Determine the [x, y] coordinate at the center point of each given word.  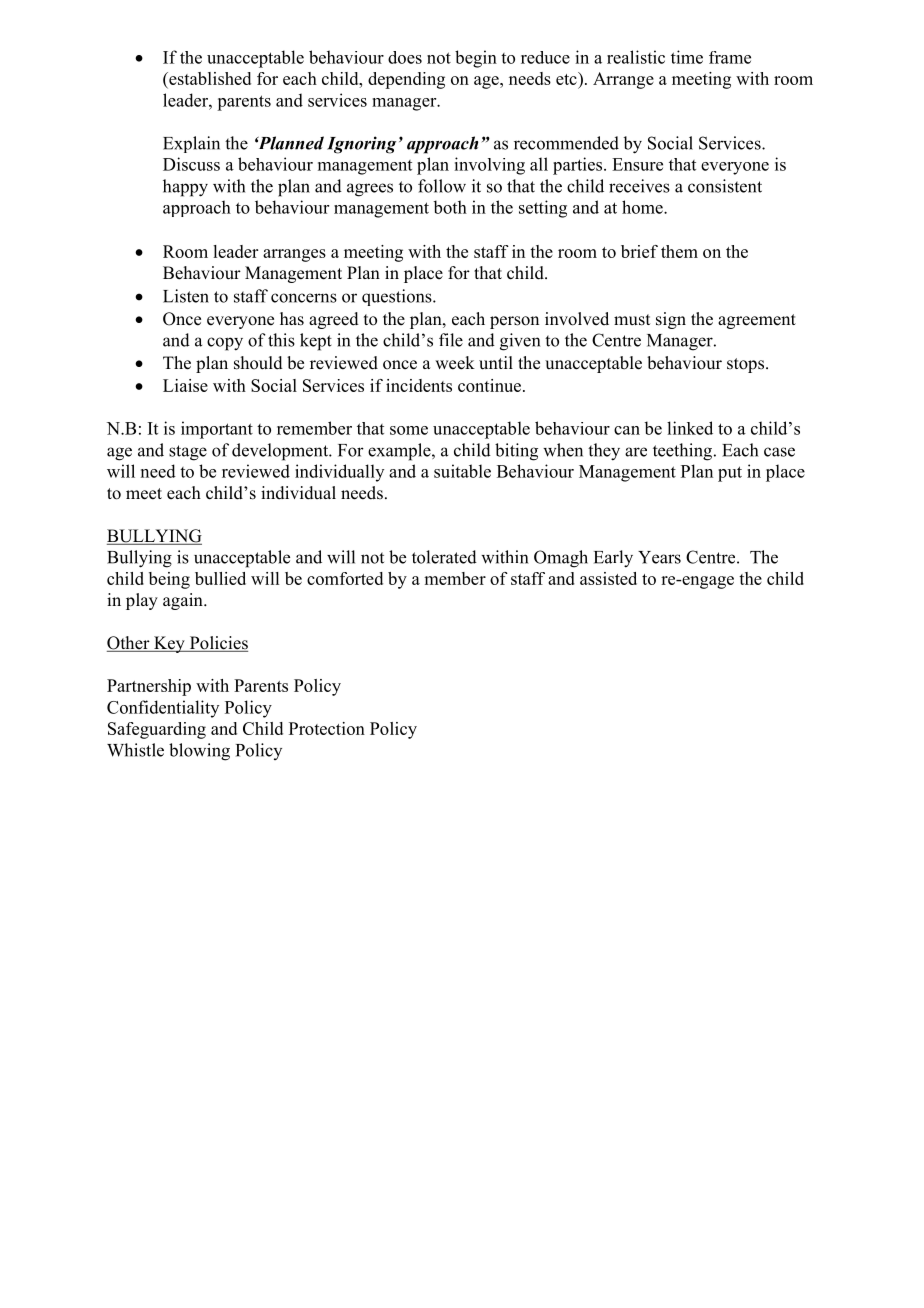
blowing [199, 752]
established [209, 80]
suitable [462, 471]
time [687, 57]
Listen [186, 296]
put [730, 474]
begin [476, 59]
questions [398, 297]
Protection [327, 728]
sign [671, 320]
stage [188, 453]
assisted [608, 578]
